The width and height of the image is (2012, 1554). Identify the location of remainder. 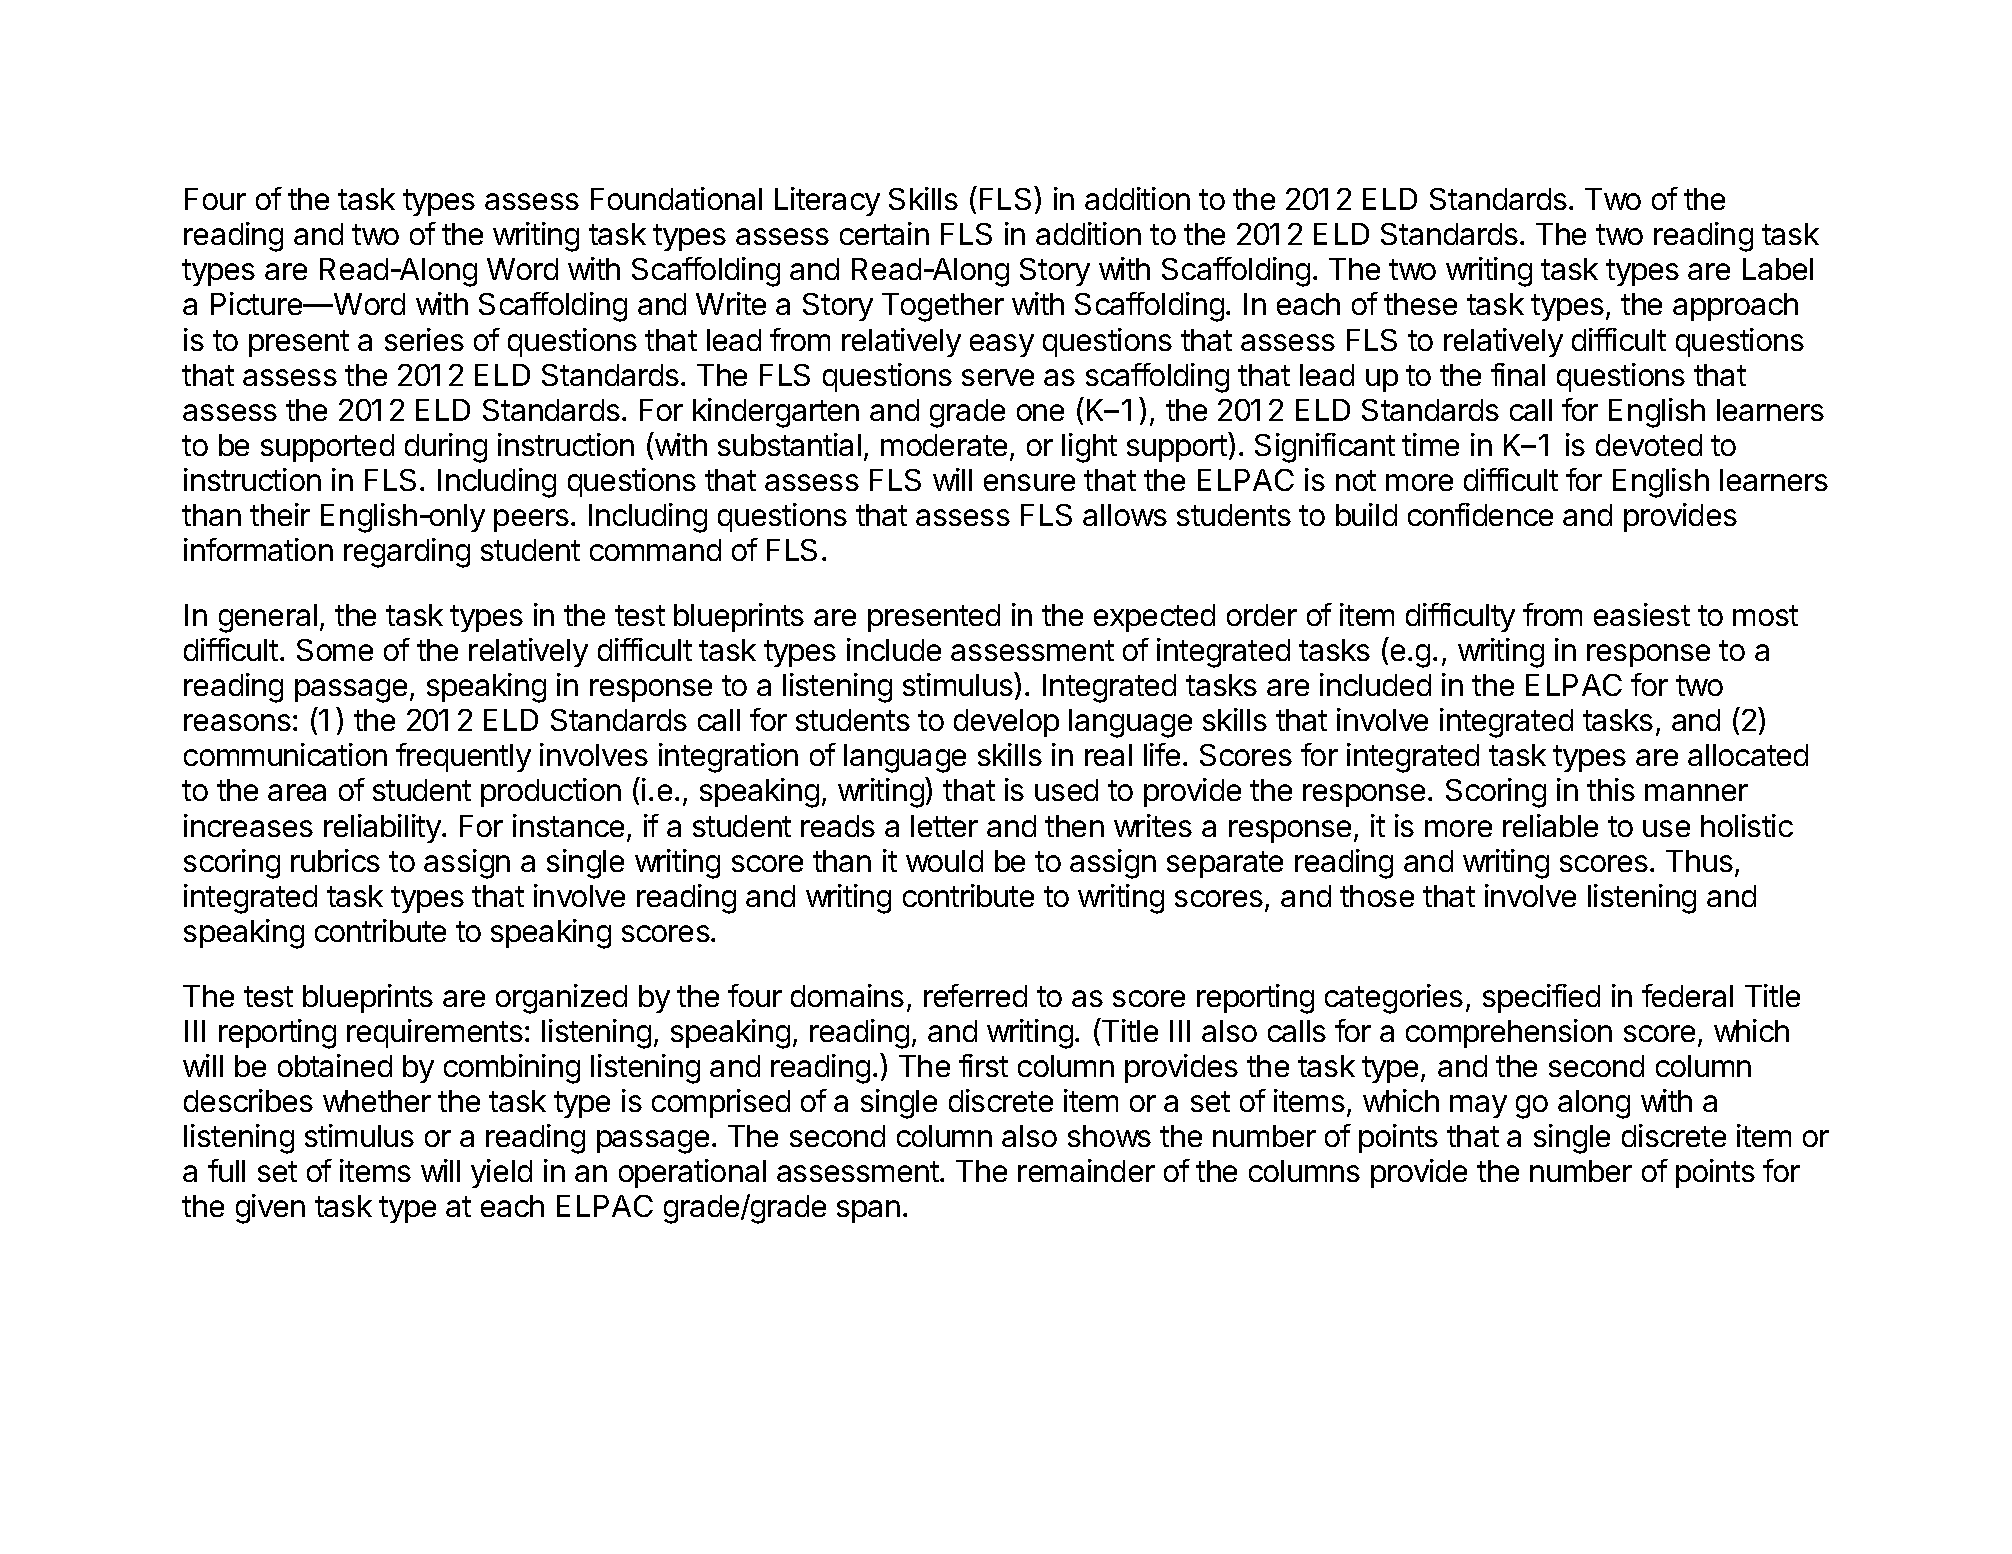
(1086, 1170).
